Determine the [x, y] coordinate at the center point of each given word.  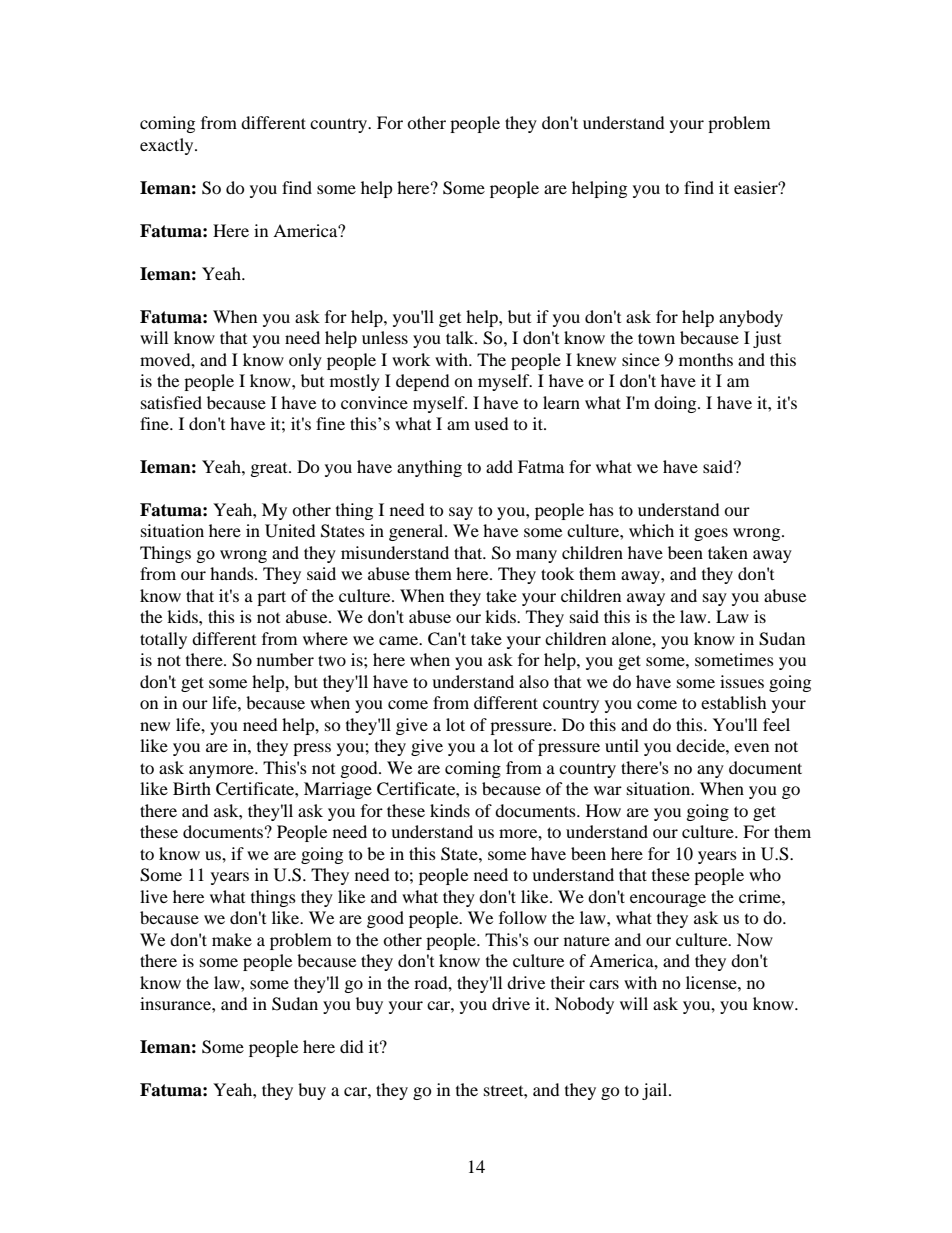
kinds [450, 810]
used [491, 423]
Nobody [584, 1005]
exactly [168, 146]
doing [676, 404]
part [271, 598]
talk [461, 337]
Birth [192, 788]
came [400, 640]
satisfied [171, 402]
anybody [751, 318]
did [352, 1046]
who [765, 874]
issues [742, 681]
